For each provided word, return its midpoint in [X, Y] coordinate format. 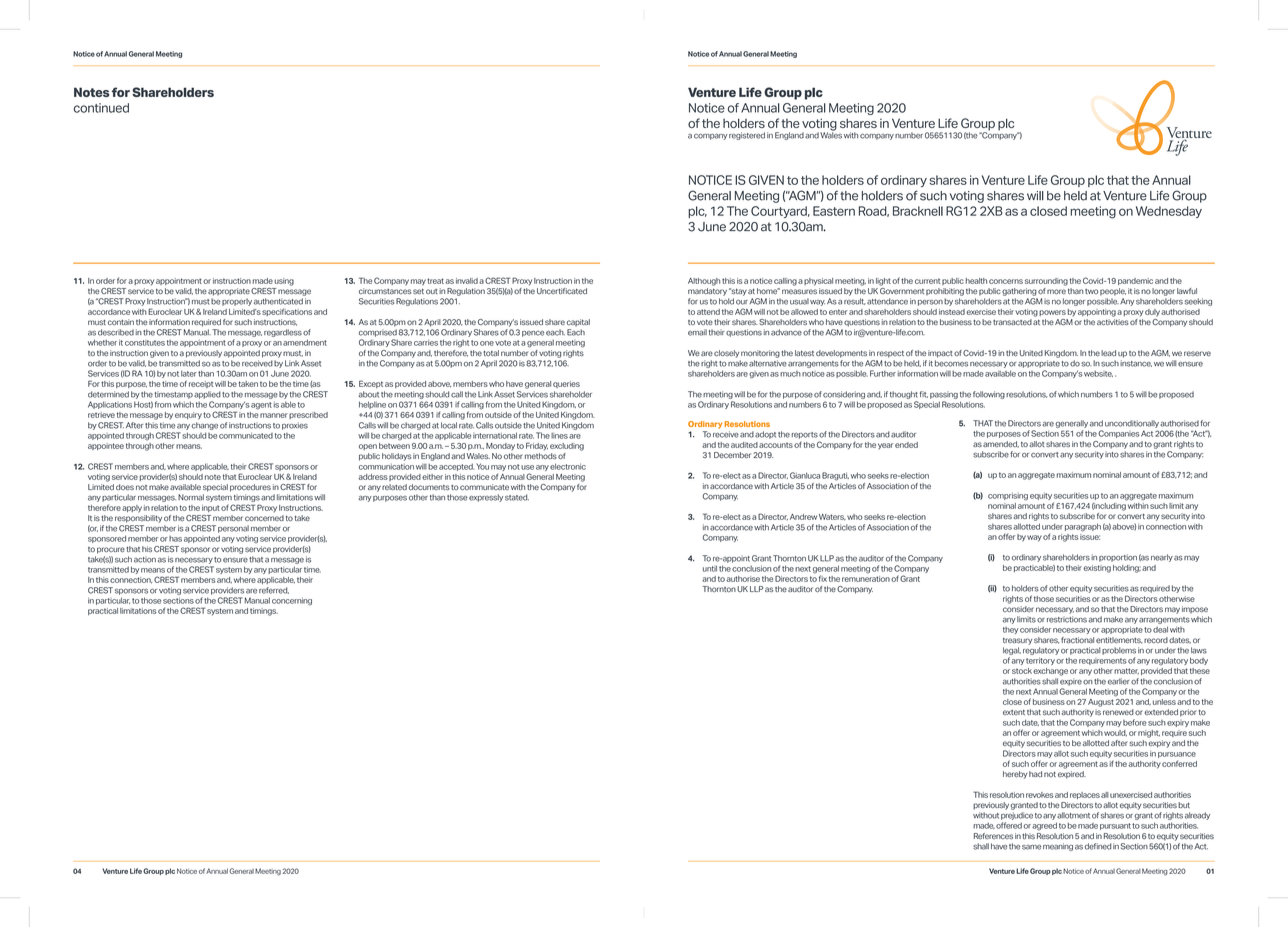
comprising [1008, 496]
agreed [1044, 826]
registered [747, 136]
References [993, 836]
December [732, 455]
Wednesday [1169, 212]
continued [101, 108]
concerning [292, 601]
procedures [250, 488]
